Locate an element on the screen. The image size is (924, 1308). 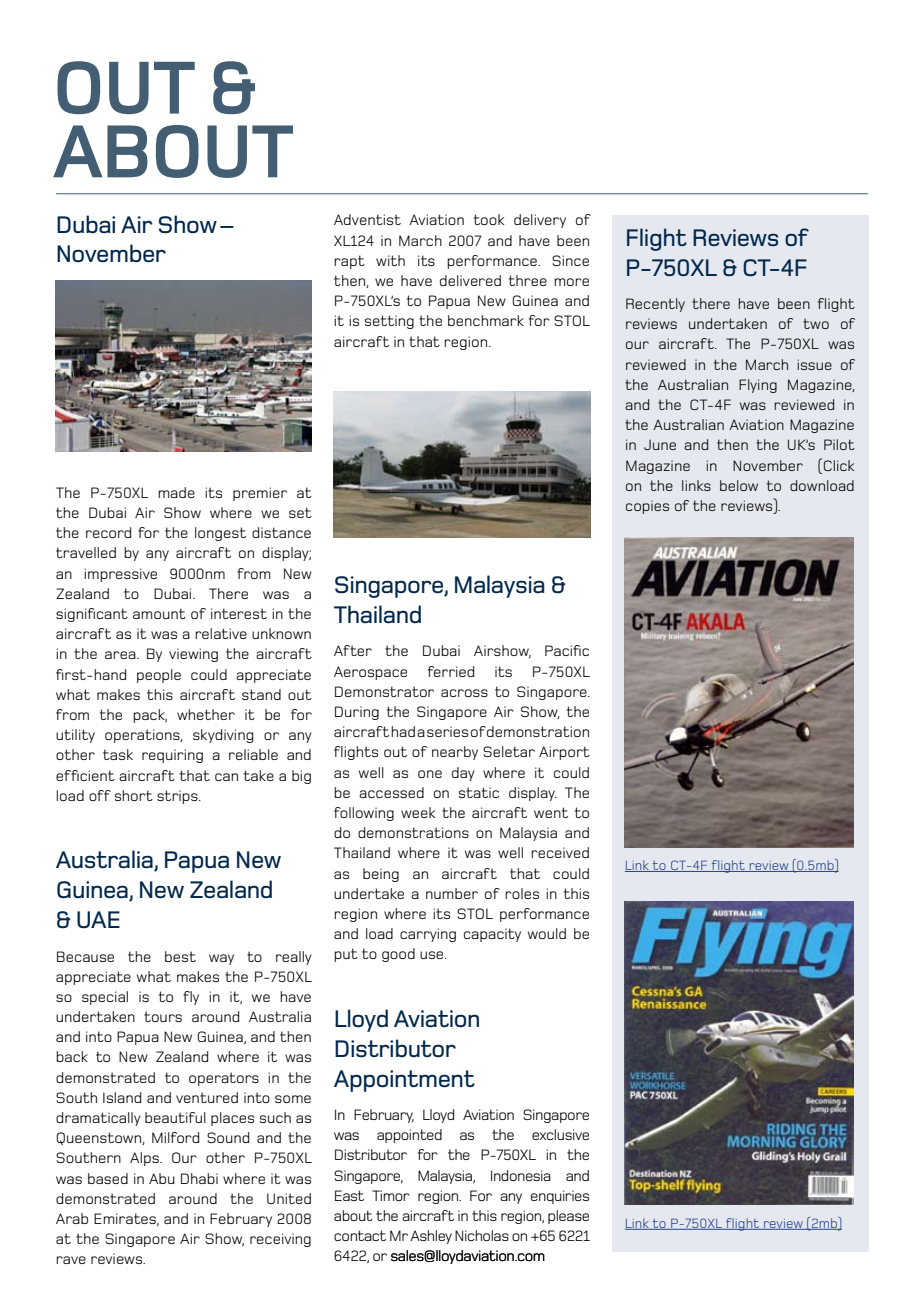
please is located at coordinates (568, 1217).
